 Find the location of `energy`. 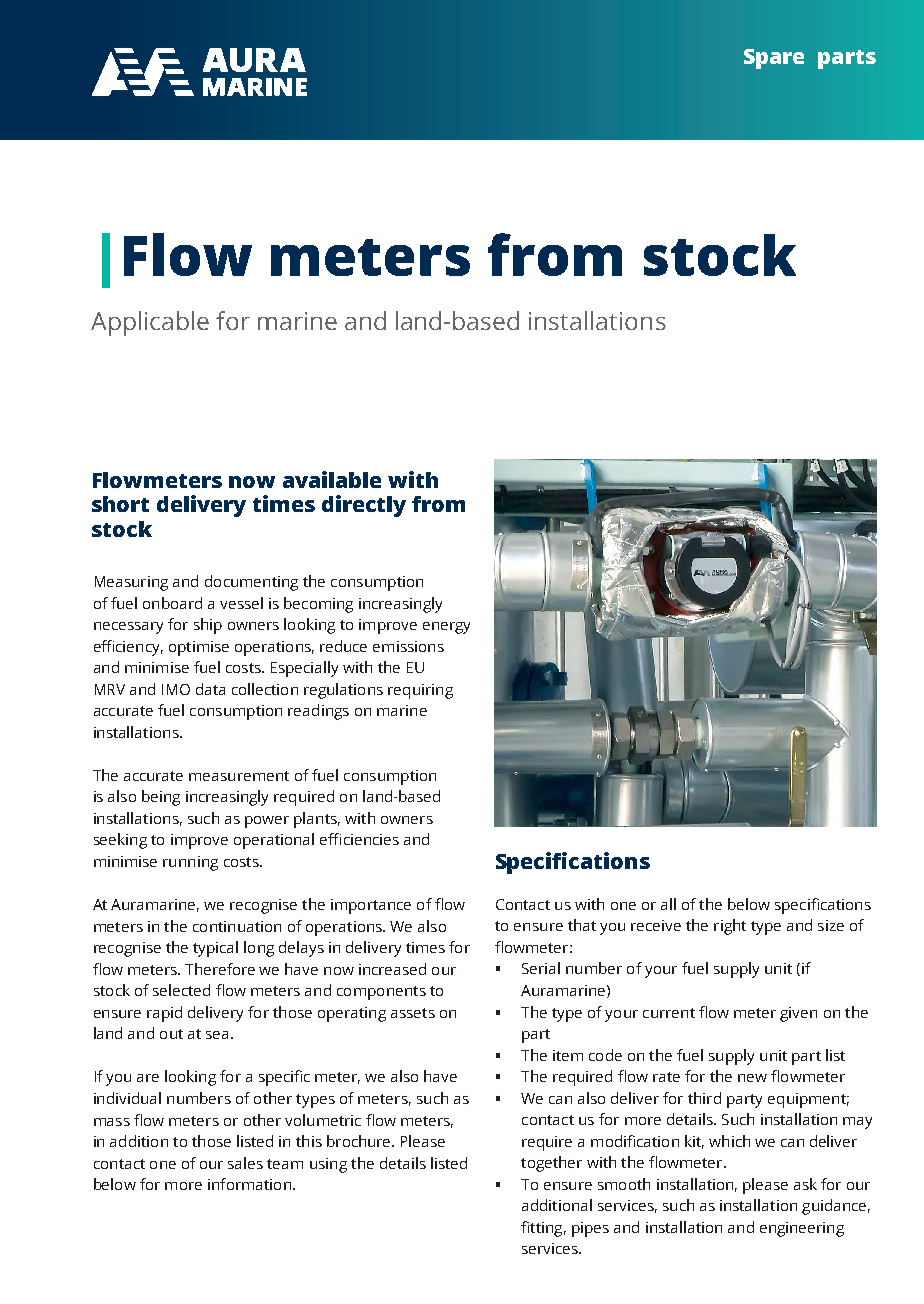

energy is located at coordinates (446, 628).
